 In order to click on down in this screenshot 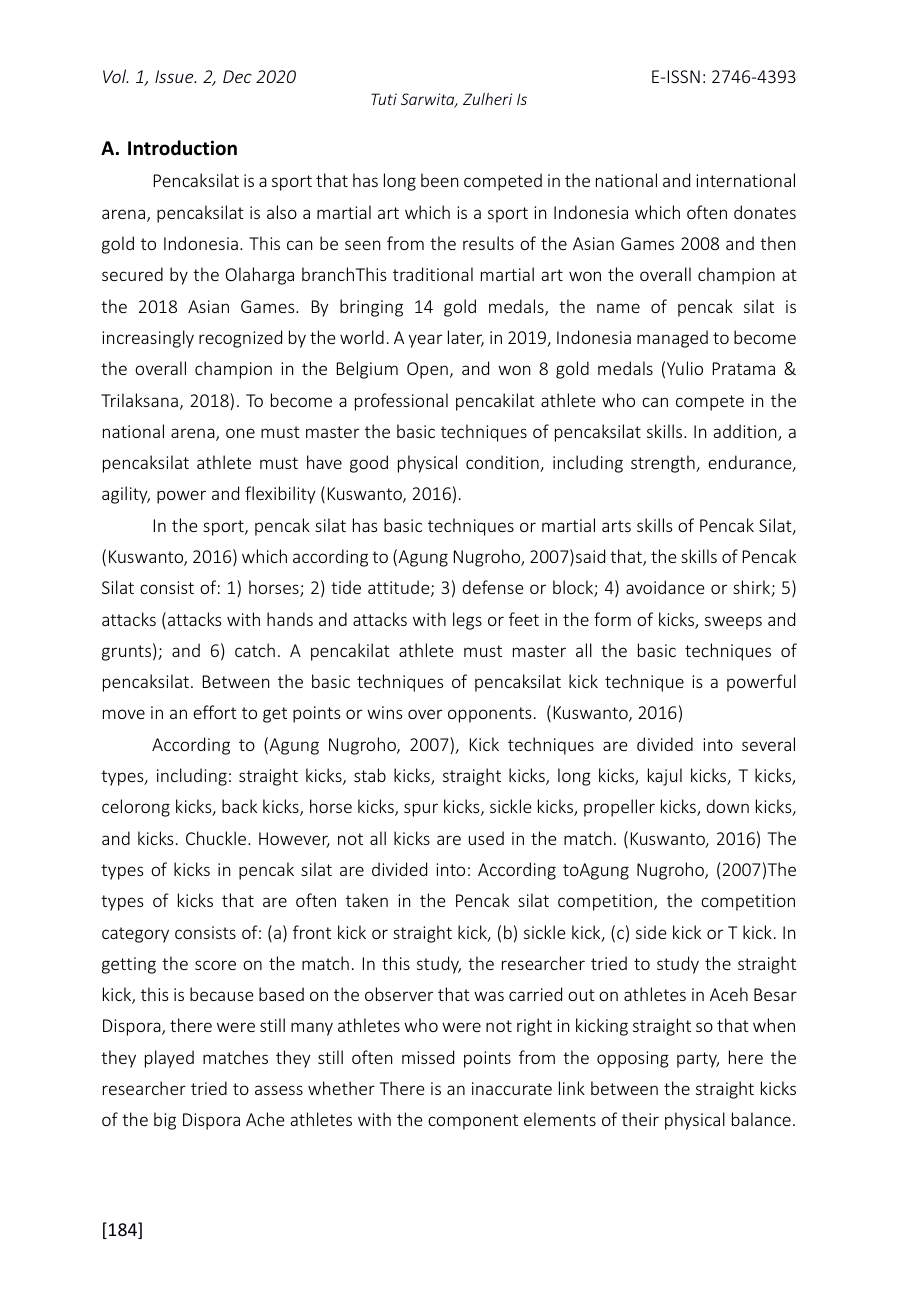, I will do `click(727, 806)`.
